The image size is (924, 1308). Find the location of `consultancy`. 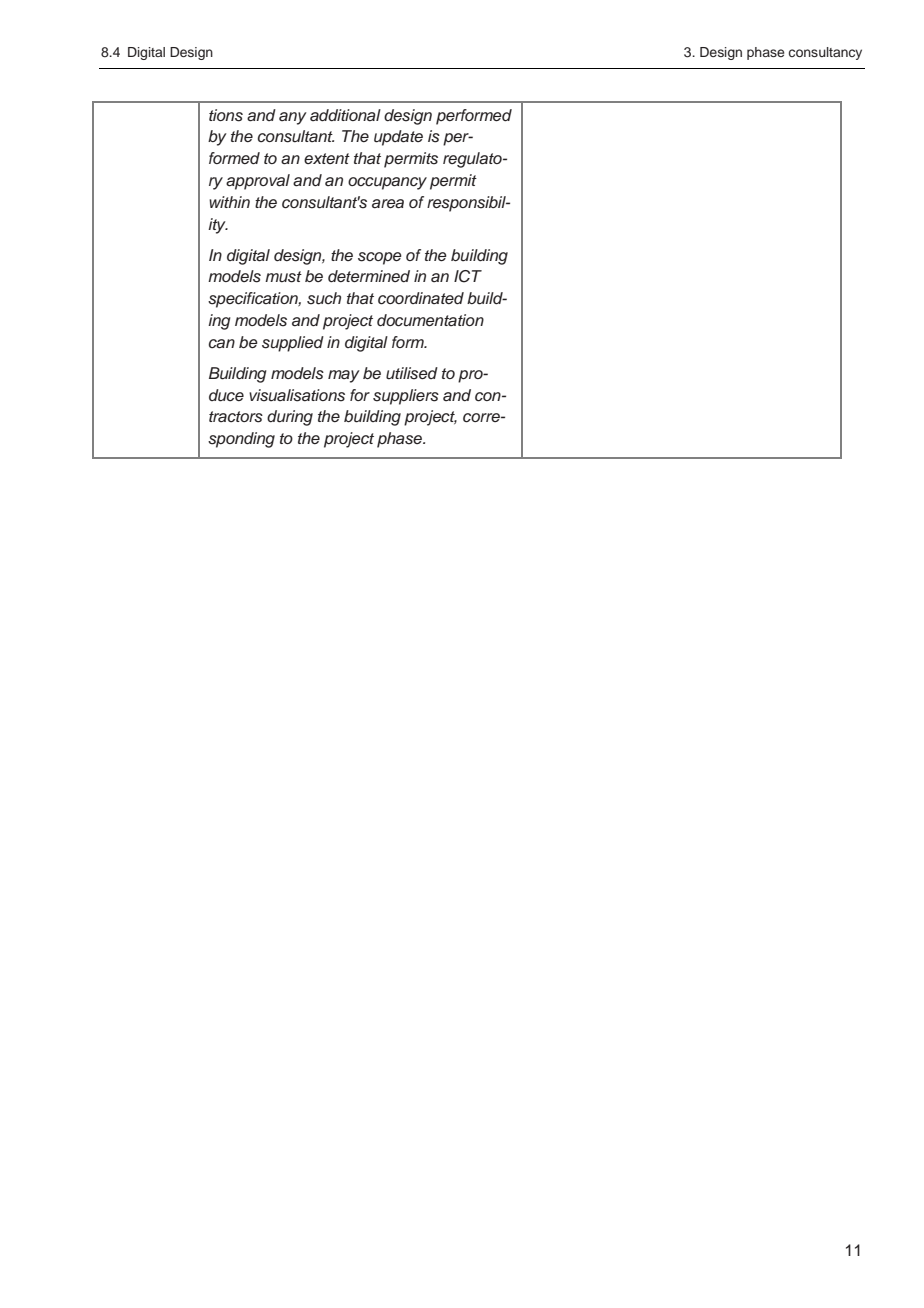

consultancy is located at coordinates (825, 53).
